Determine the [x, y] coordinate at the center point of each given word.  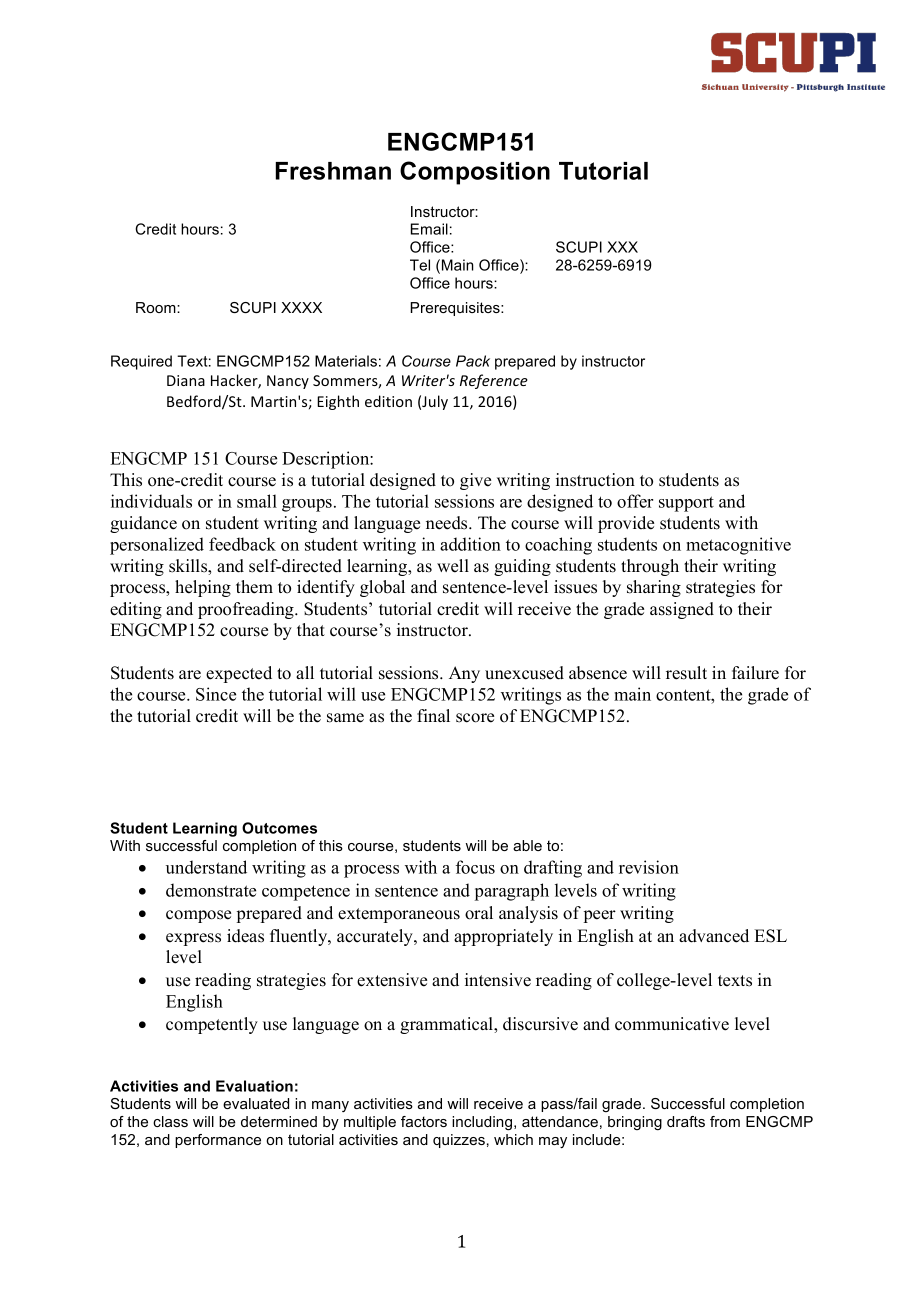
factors [424, 1121]
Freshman [333, 171]
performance [218, 1141]
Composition [475, 173]
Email [429, 229]
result [686, 673]
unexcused [524, 673]
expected [239, 674]
